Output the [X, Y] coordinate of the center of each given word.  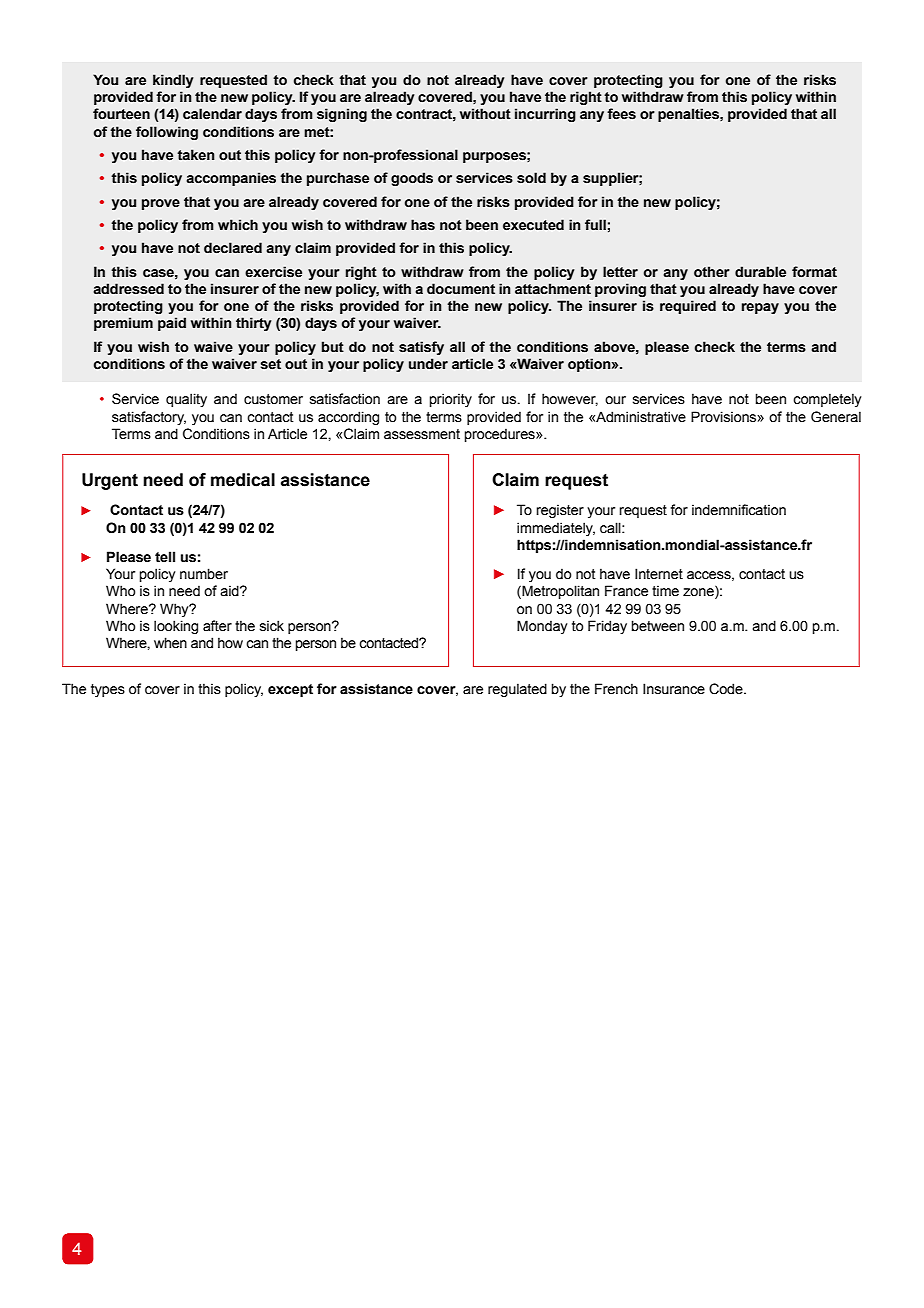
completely [827, 400]
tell [165, 557]
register [560, 511]
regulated [517, 690]
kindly [173, 81]
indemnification [739, 510]
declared [233, 248]
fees [621, 114]
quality [186, 400]
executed [533, 225]
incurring [545, 115]
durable [760, 272]
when [170, 643]
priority [451, 400]
